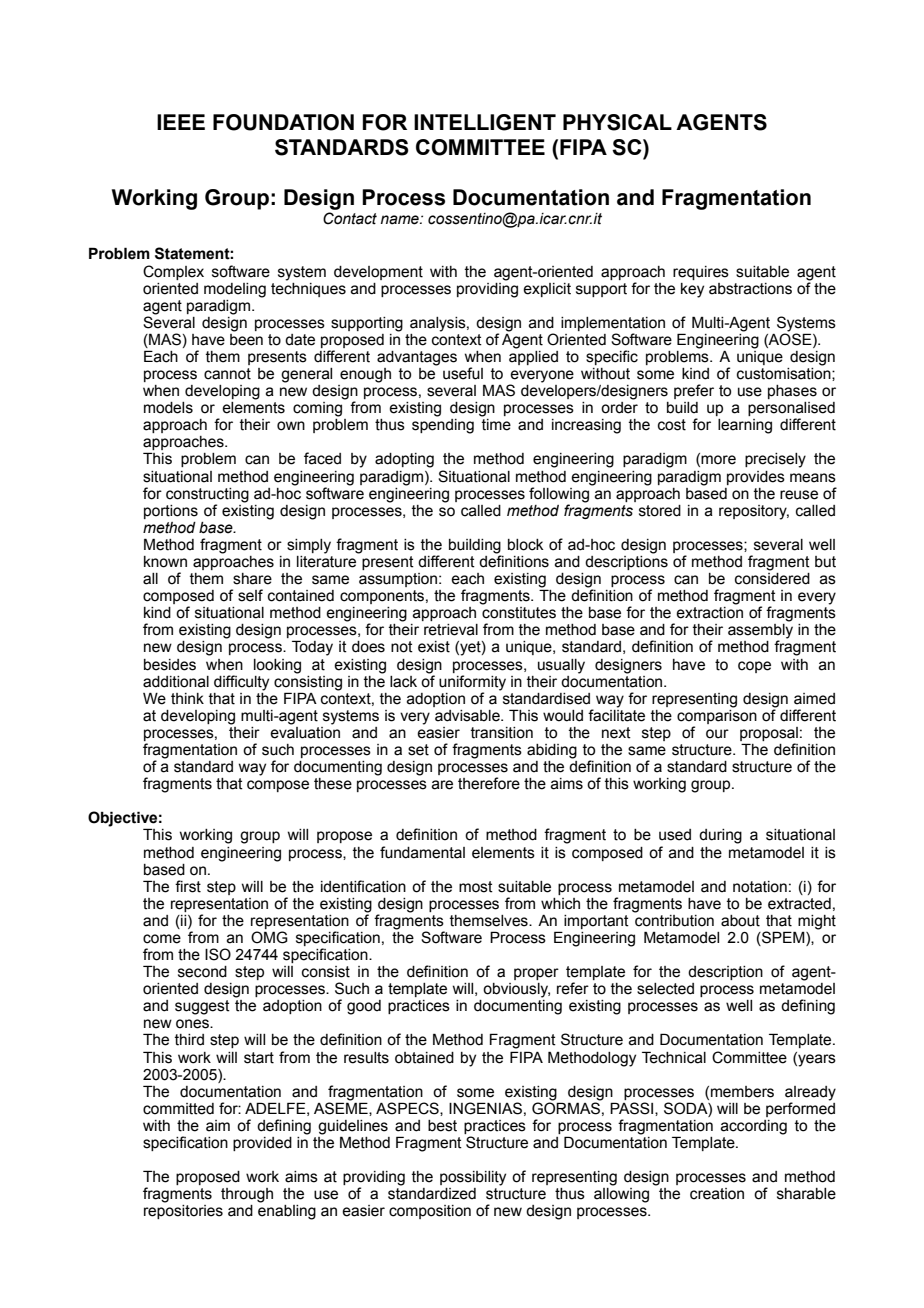 The height and width of the screenshot is (1308, 924). What do you see at coordinates (485, 122) in the screenshot?
I see `INTELLIGENT` at bounding box center [485, 122].
